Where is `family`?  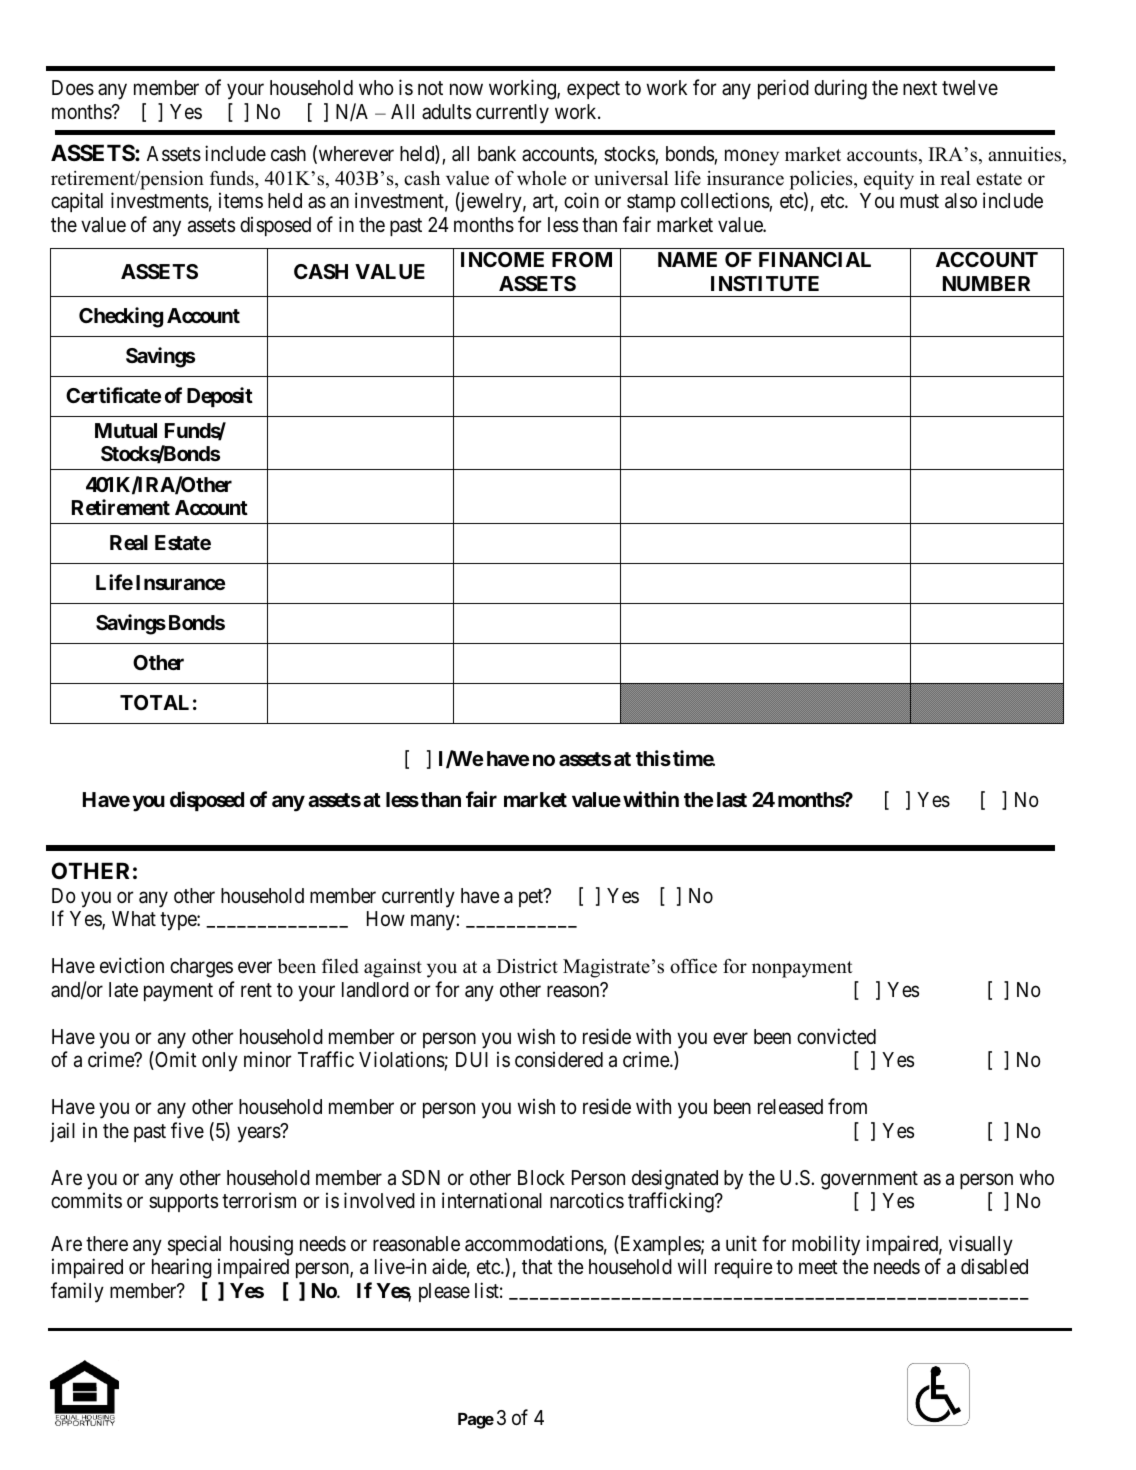 family is located at coordinates (77, 1292).
